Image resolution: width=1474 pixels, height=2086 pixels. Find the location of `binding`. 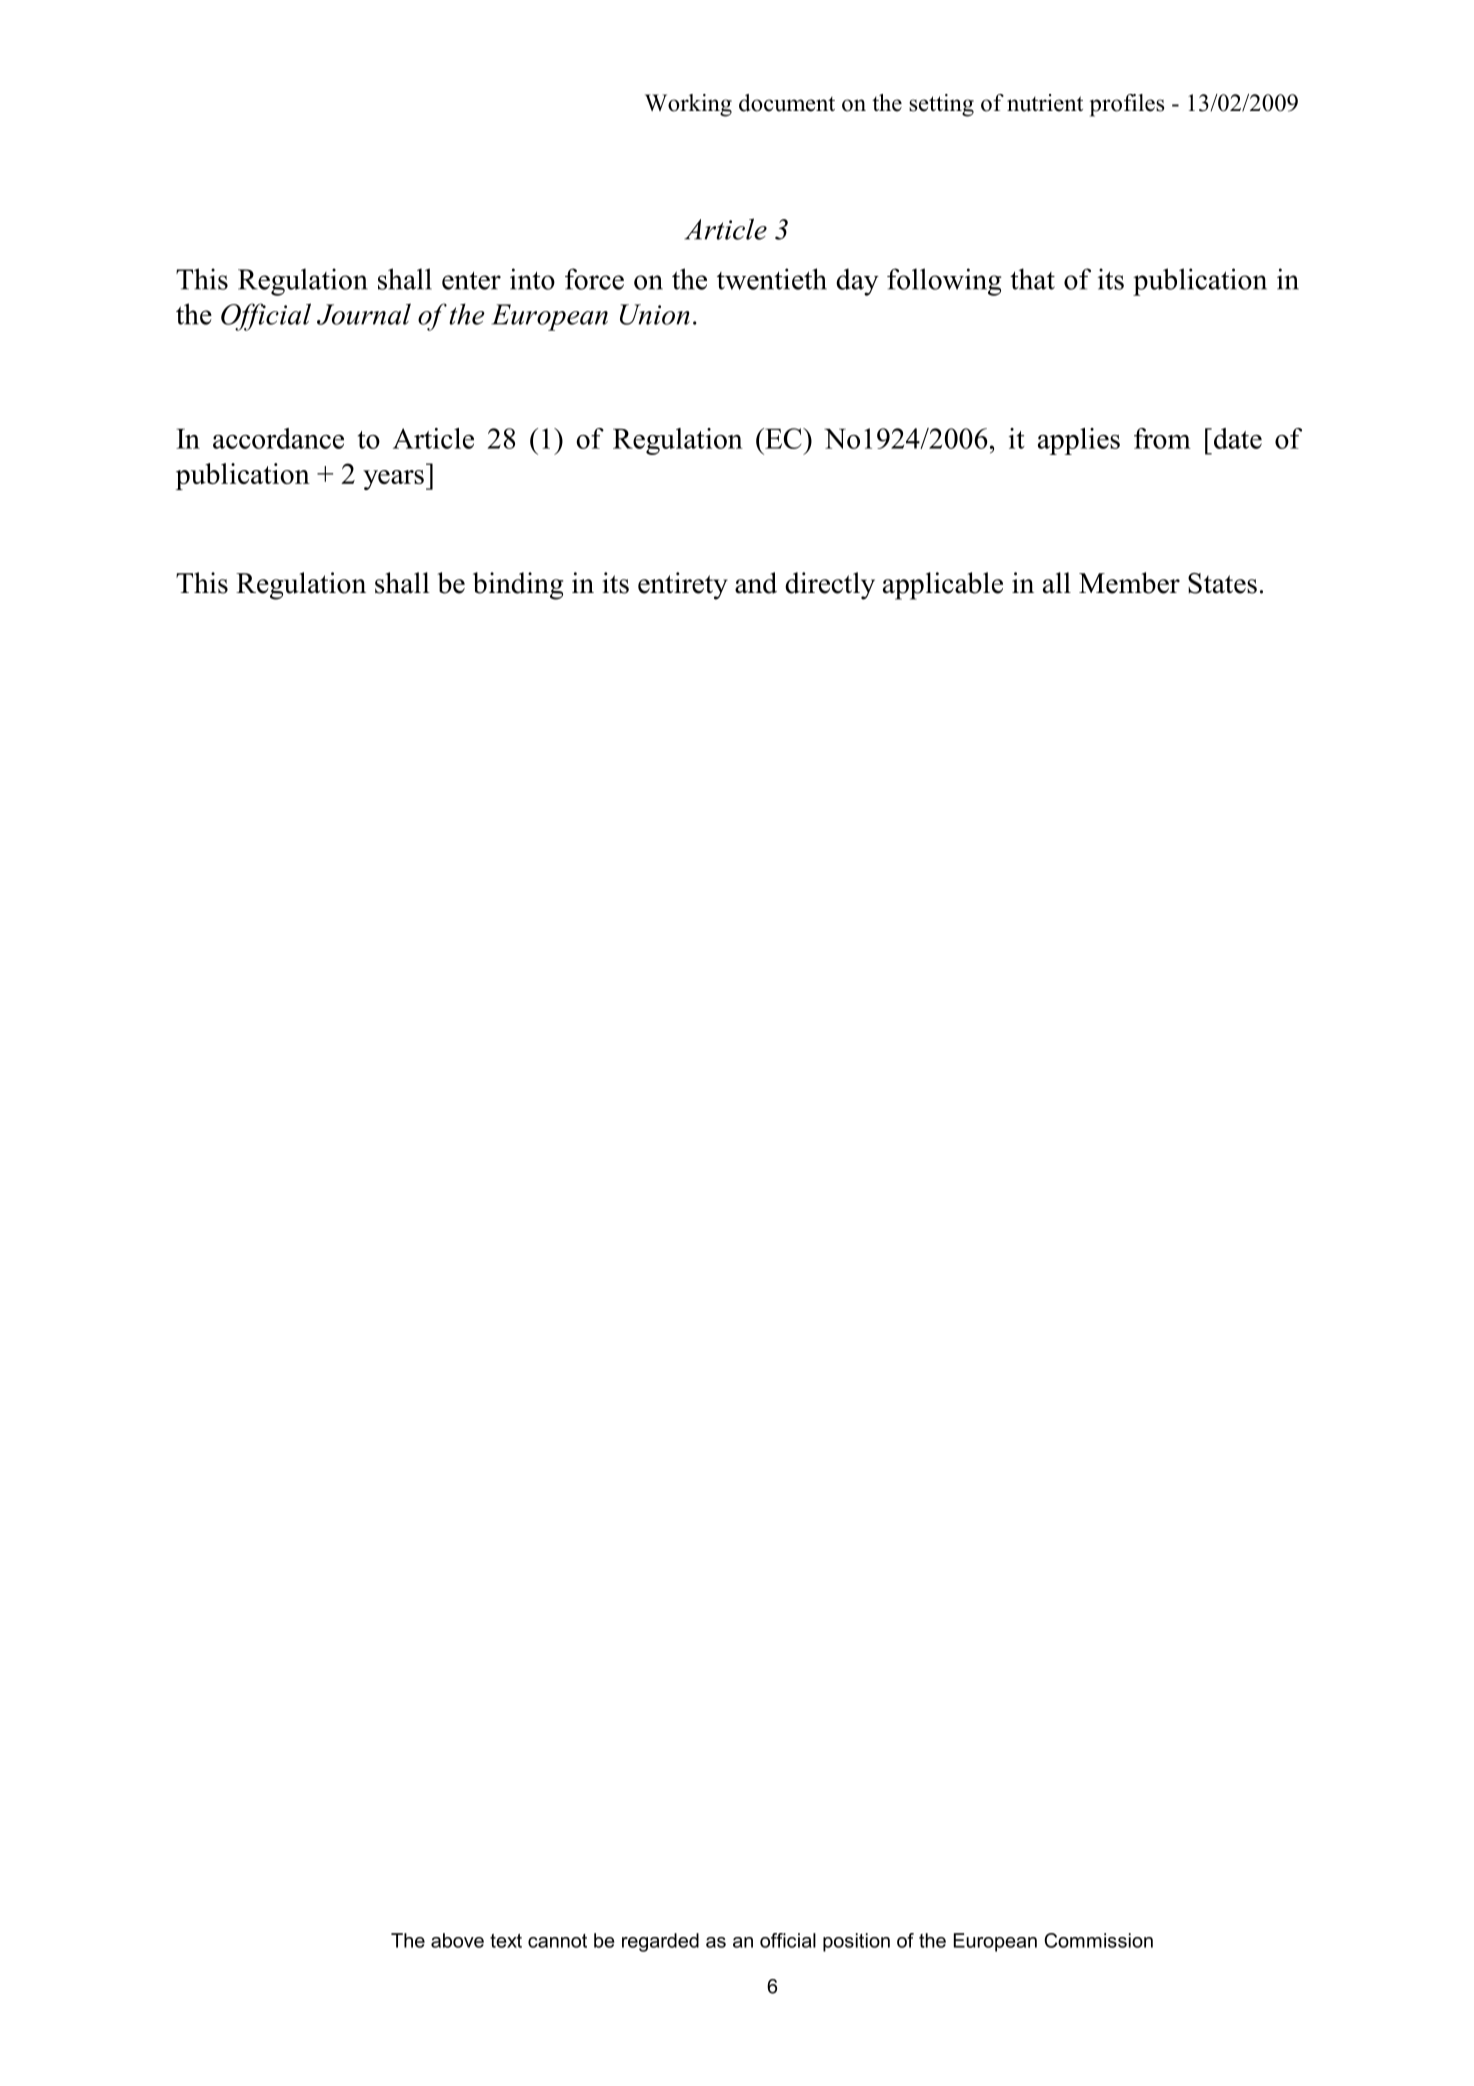

binding is located at coordinates (518, 586).
